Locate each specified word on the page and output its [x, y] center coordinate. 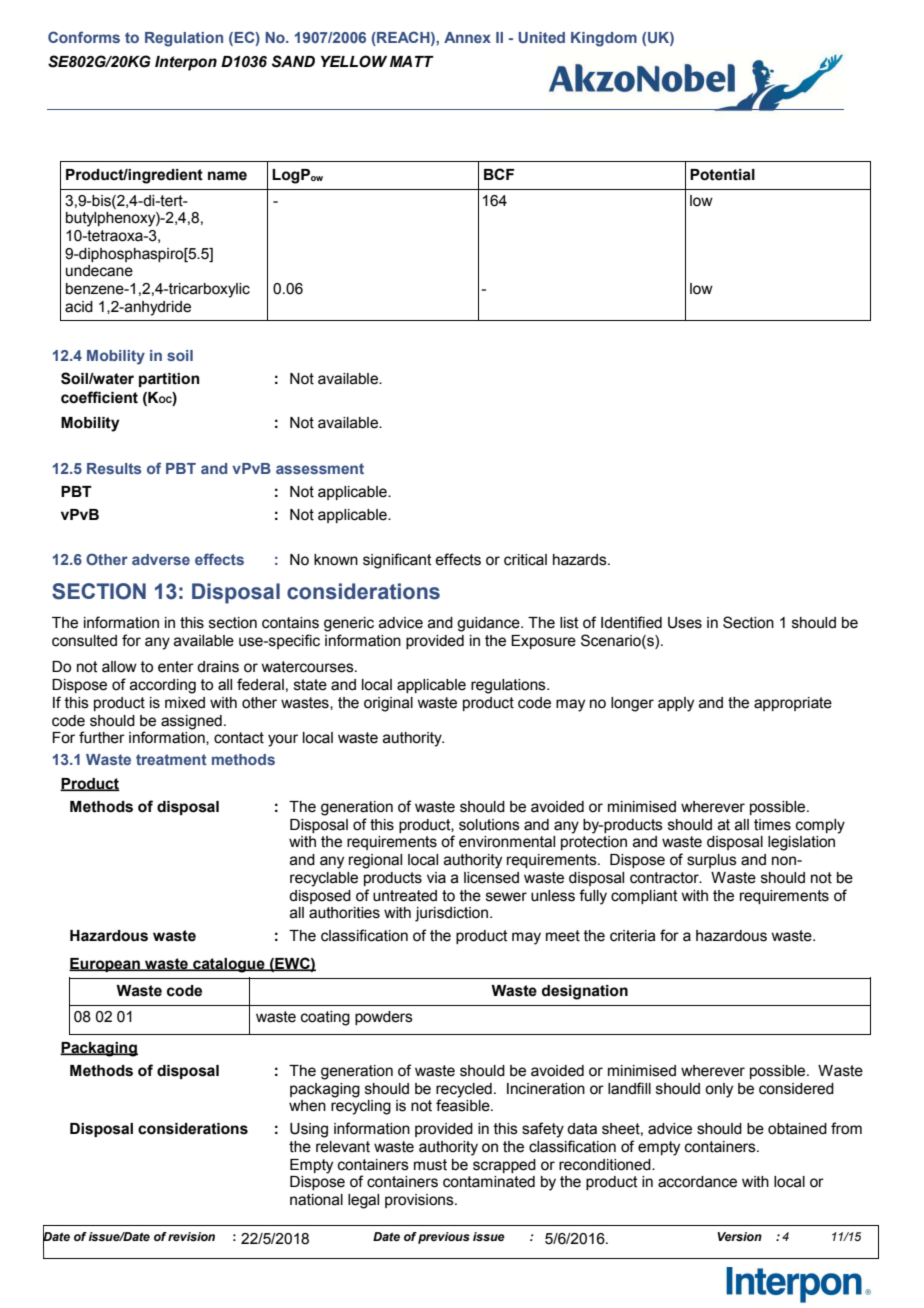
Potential [722, 175]
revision [191, 1236]
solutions [489, 825]
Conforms [84, 37]
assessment [320, 468]
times [772, 825]
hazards [581, 560]
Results [114, 468]
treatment [171, 759]
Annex [467, 37]
